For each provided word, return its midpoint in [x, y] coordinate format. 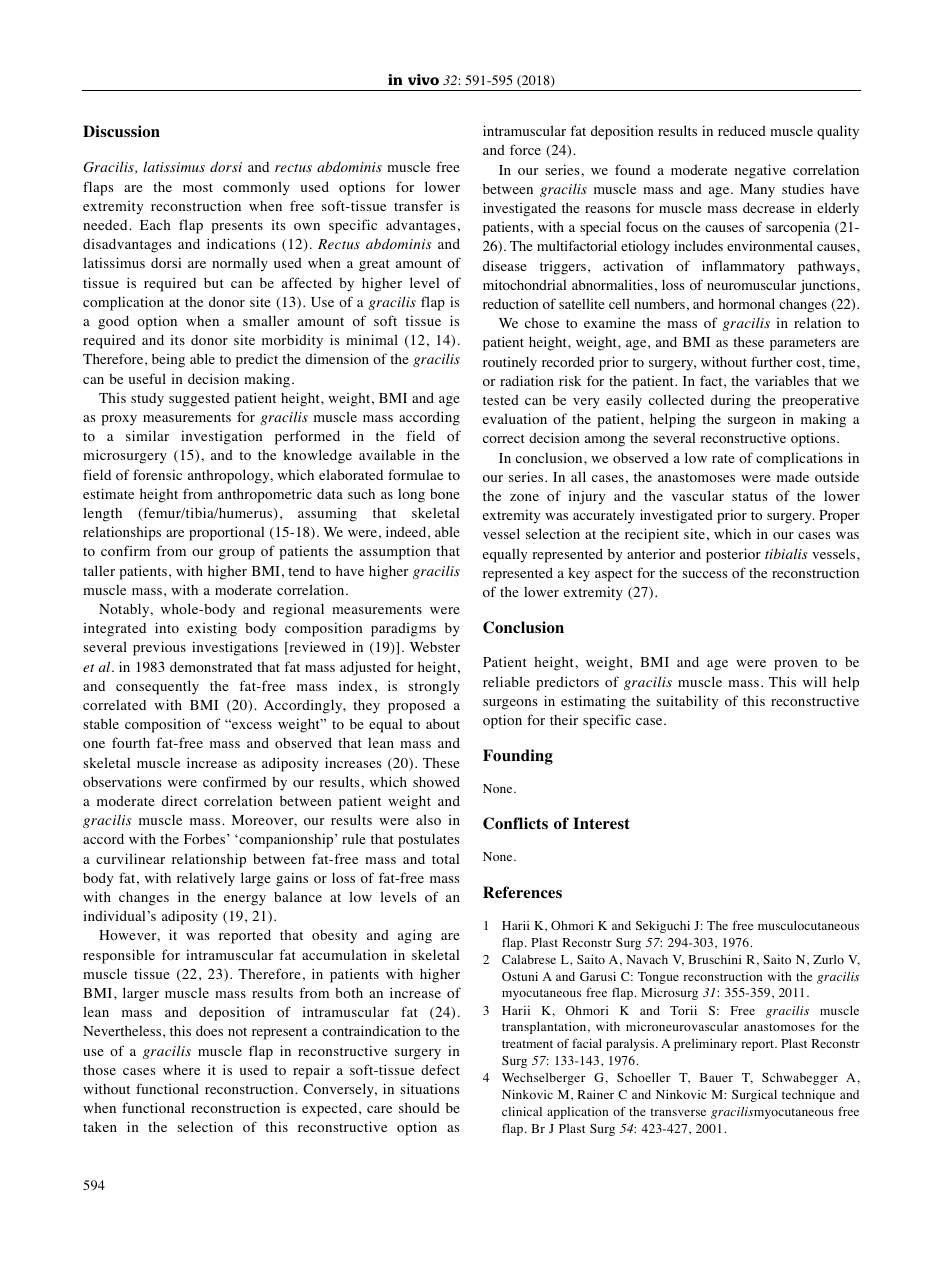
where [181, 1070]
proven [796, 665]
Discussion [121, 131]
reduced [742, 131]
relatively [206, 879]
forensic [157, 474]
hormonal [746, 303]
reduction [511, 303]
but [214, 283]
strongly [434, 687]
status [750, 496]
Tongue [658, 978]
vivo [423, 79]
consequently [157, 687]
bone [445, 494]
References [522, 892]
